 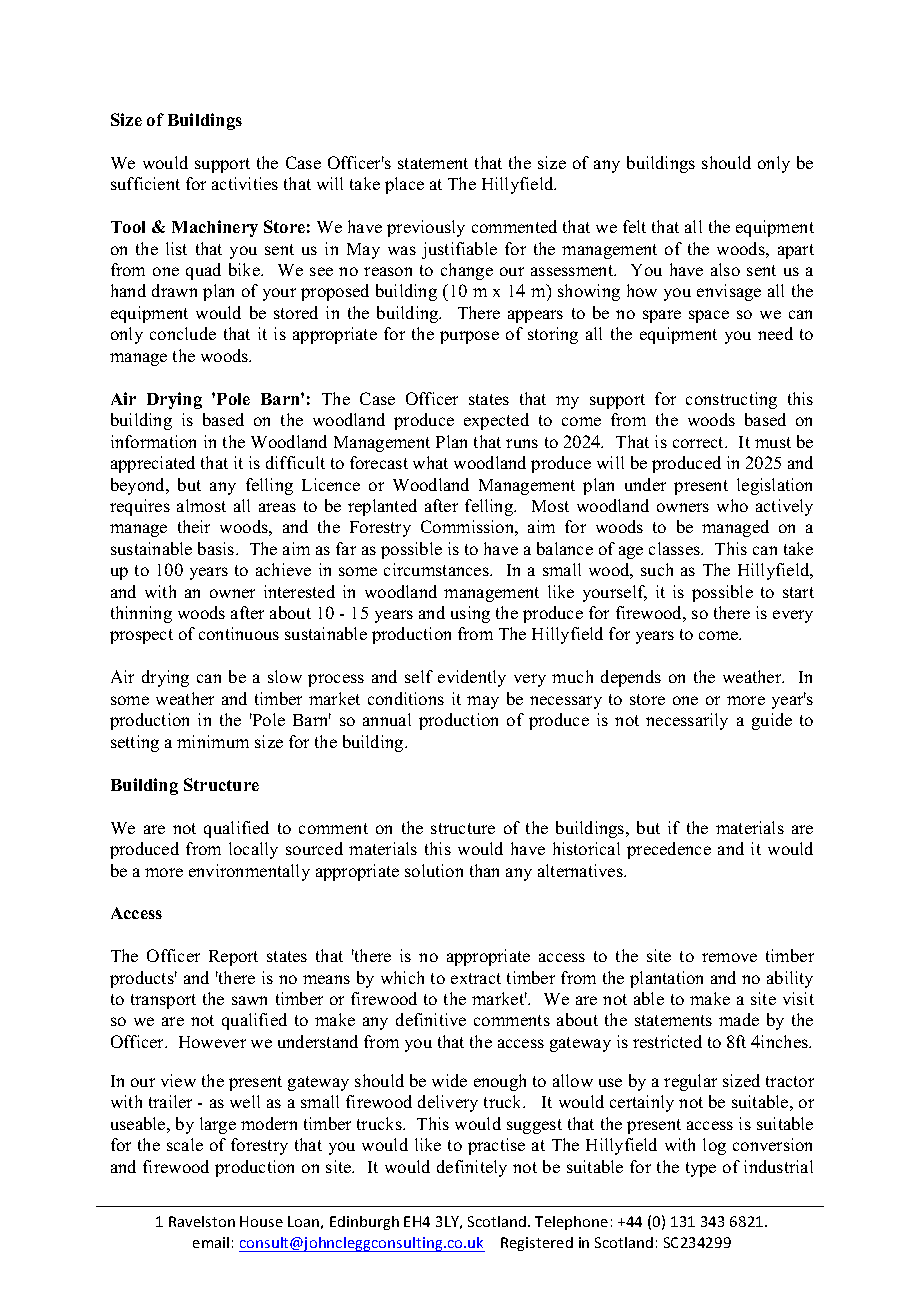 I want to click on large, so click(x=218, y=1125).
